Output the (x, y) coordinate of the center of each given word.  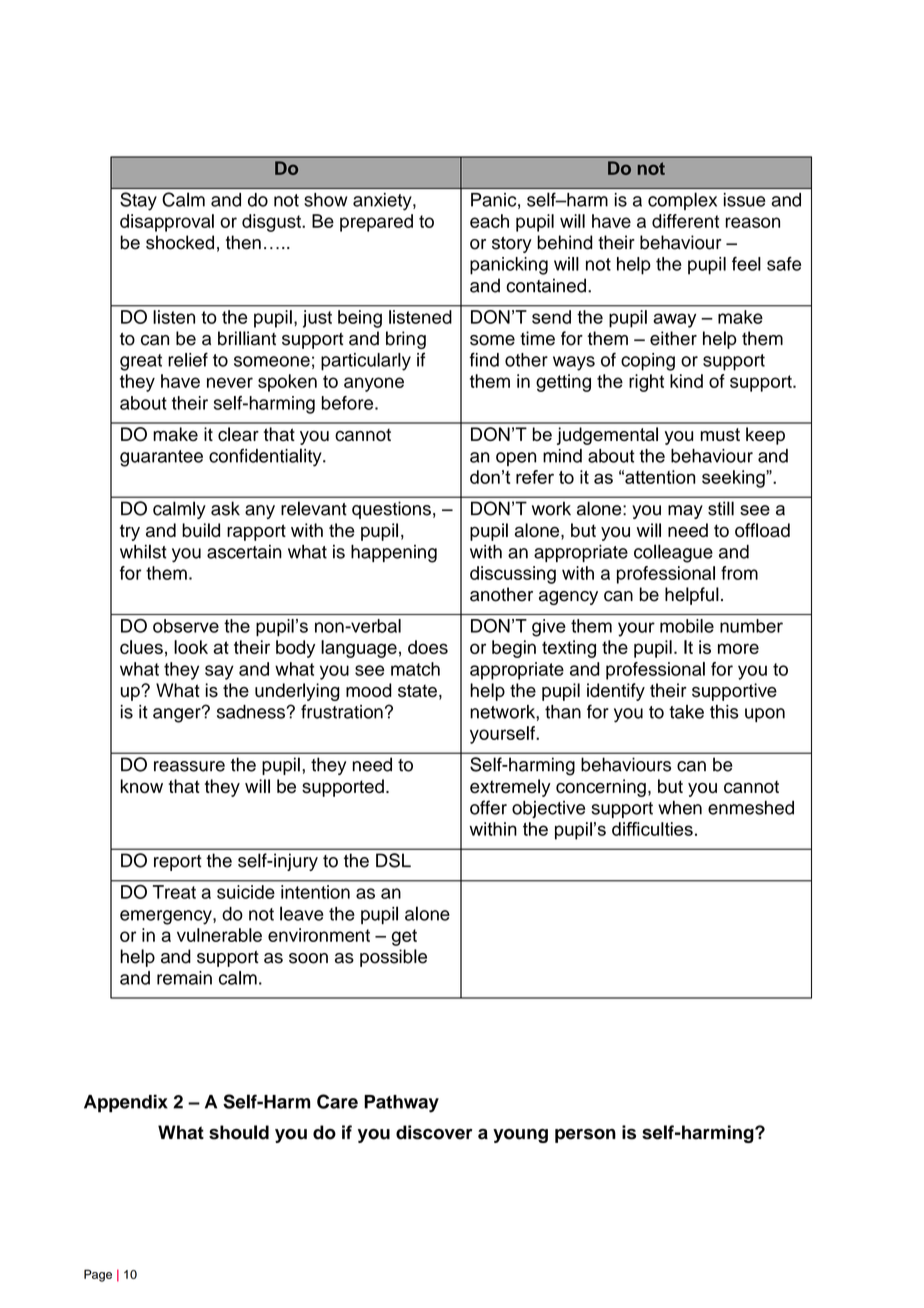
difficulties (652, 829)
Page (98, 1275)
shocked (180, 242)
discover (434, 1132)
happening (394, 553)
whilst (143, 551)
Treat (174, 892)
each (489, 221)
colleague (673, 553)
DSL (393, 860)
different (685, 221)
